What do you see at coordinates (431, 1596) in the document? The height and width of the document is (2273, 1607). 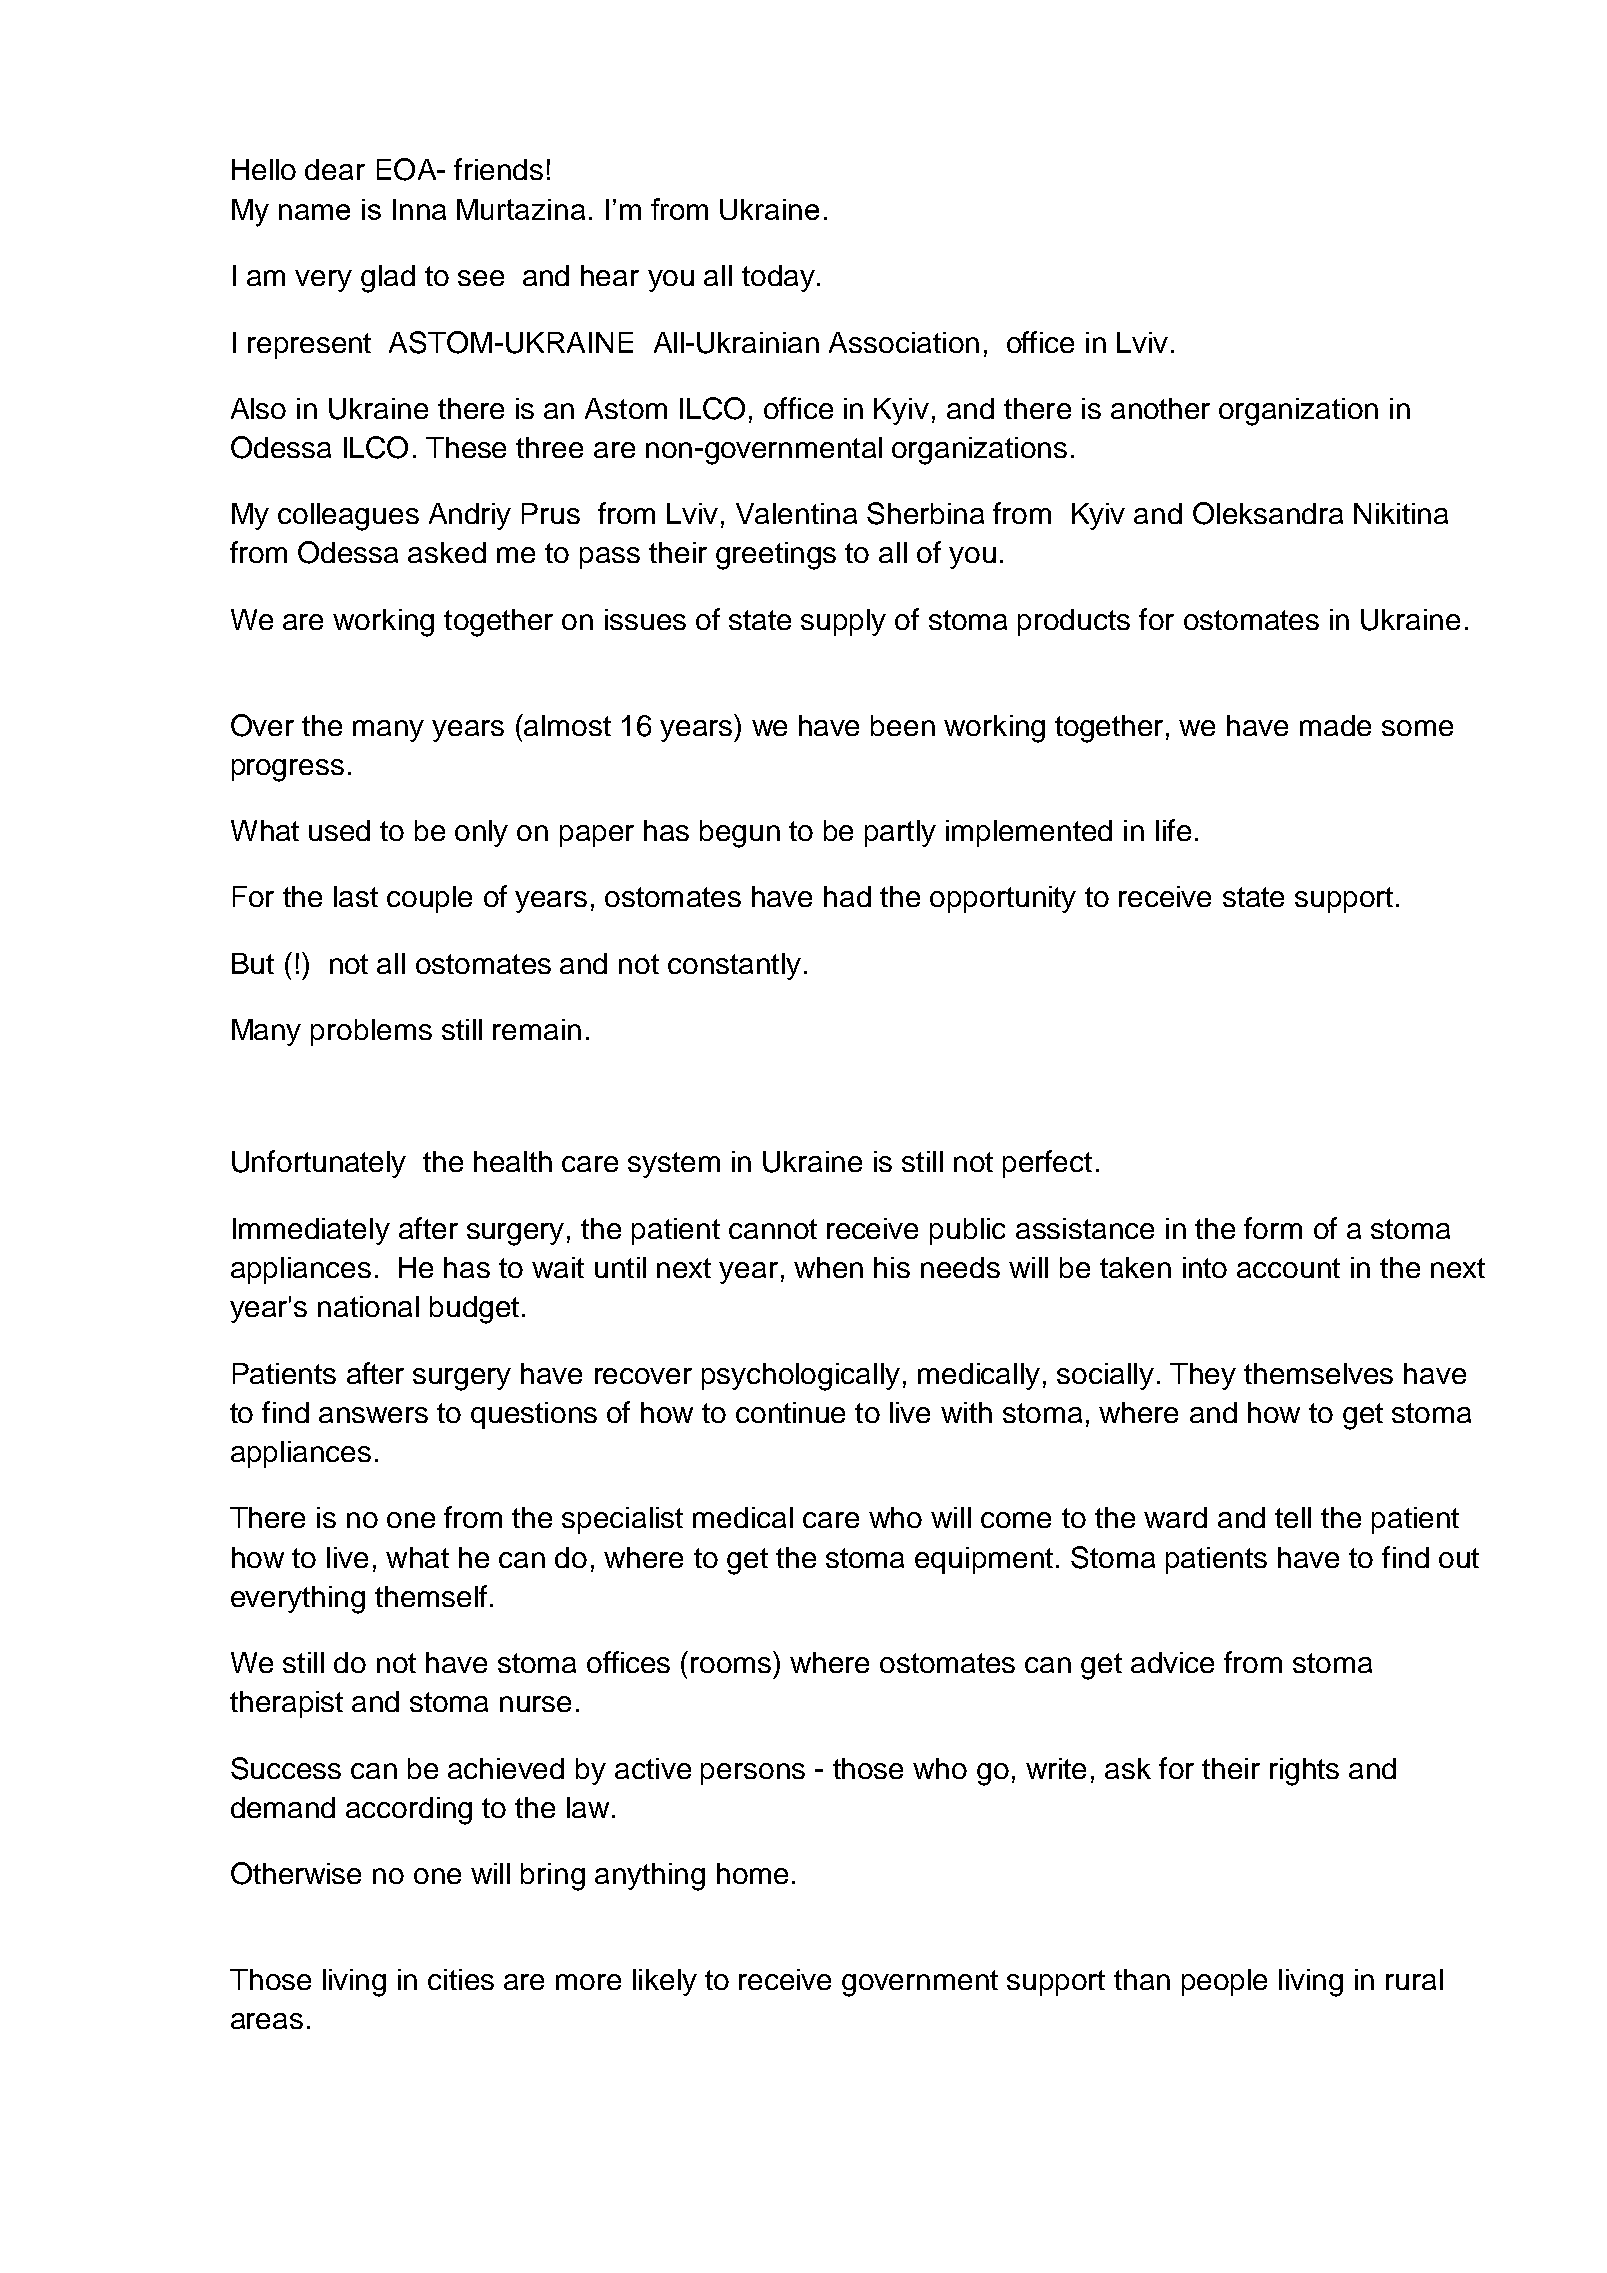 I see `themself` at bounding box center [431, 1596].
